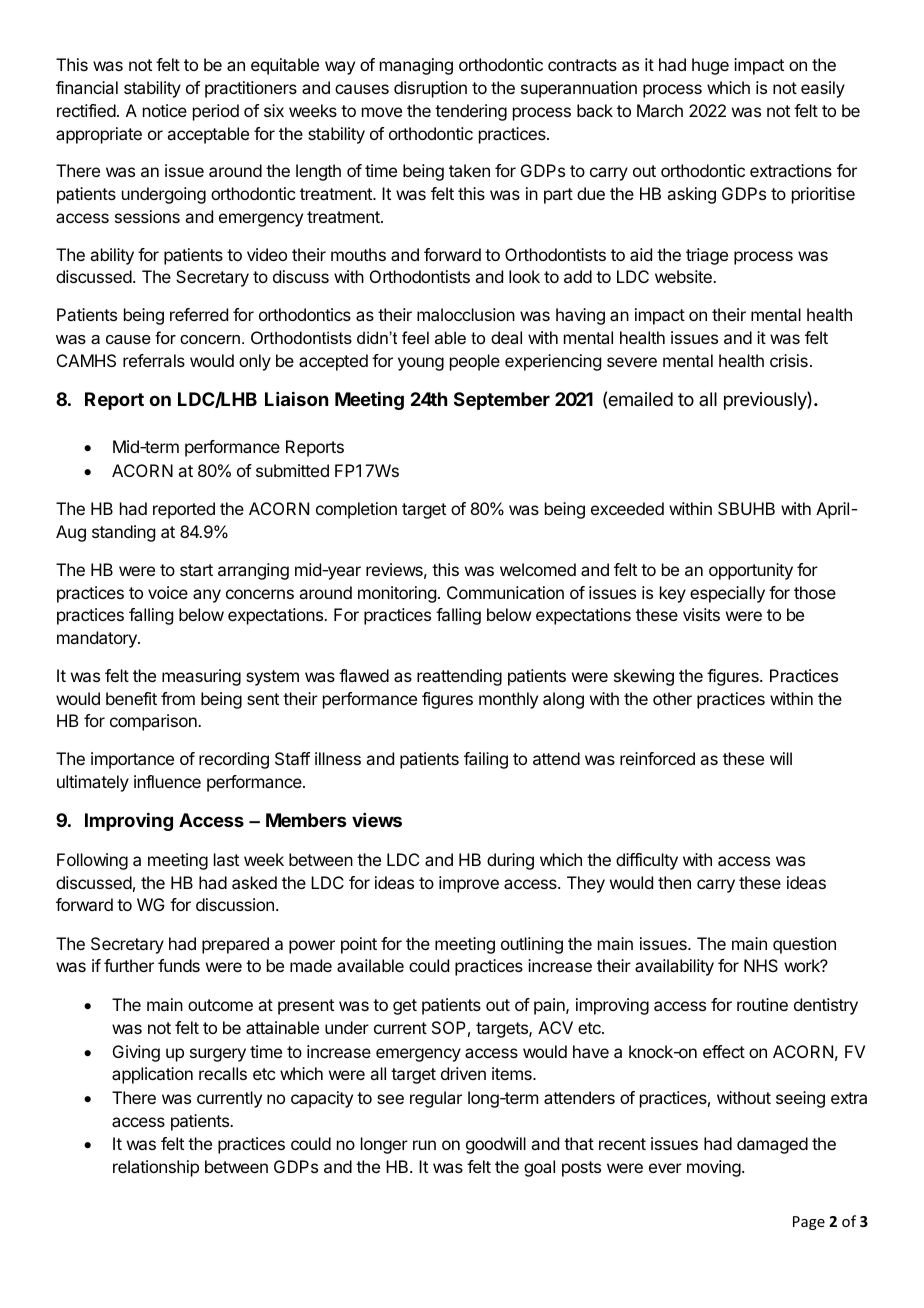 This screenshot has width=924, height=1308. I want to click on huge, so click(710, 66).
